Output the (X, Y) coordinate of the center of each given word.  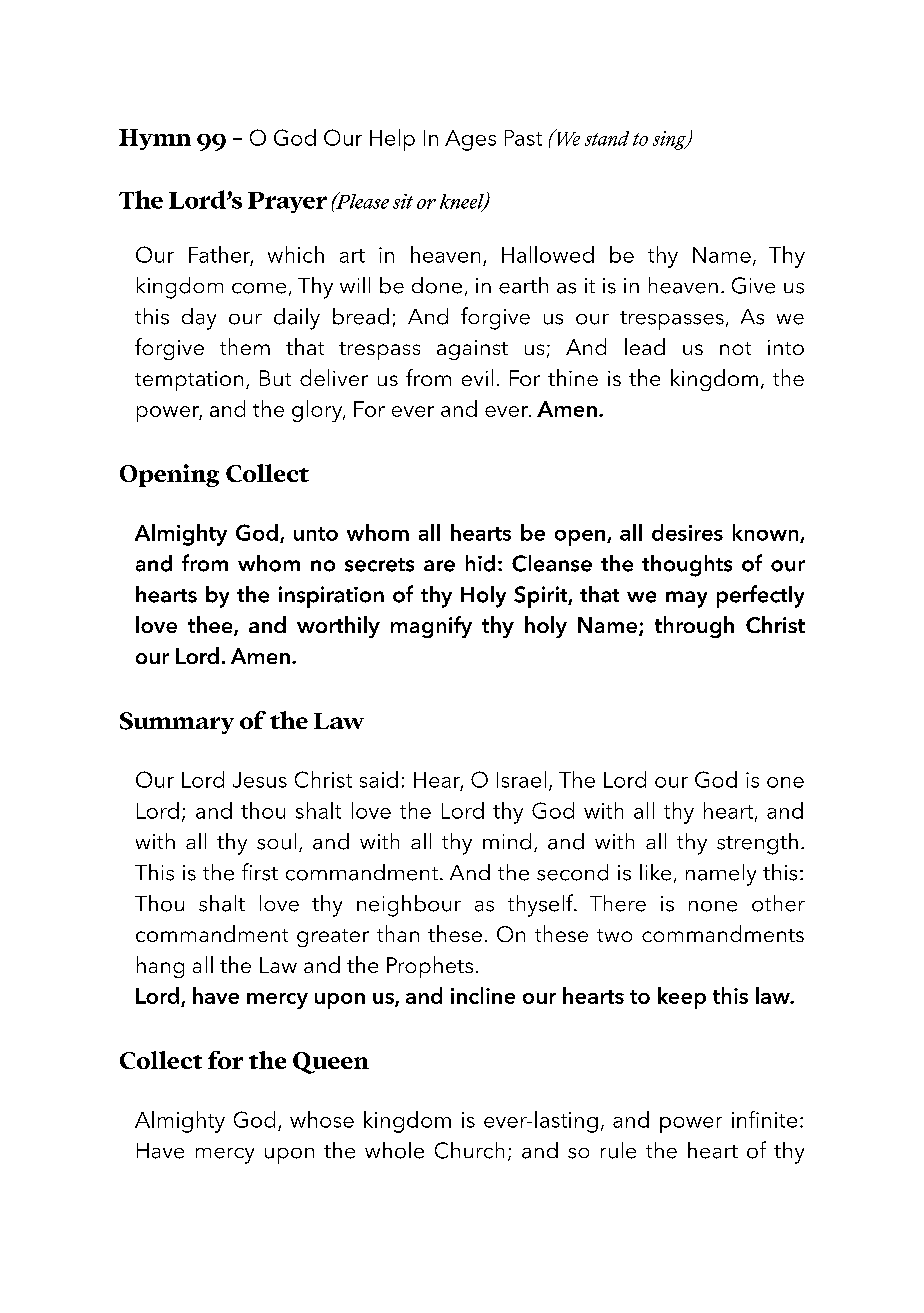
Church (469, 1150)
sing (671, 140)
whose (322, 1119)
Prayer (287, 202)
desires (687, 532)
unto (316, 534)
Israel (521, 779)
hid (480, 563)
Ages (470, 140)
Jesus (260, 780)
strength (757, 844)
